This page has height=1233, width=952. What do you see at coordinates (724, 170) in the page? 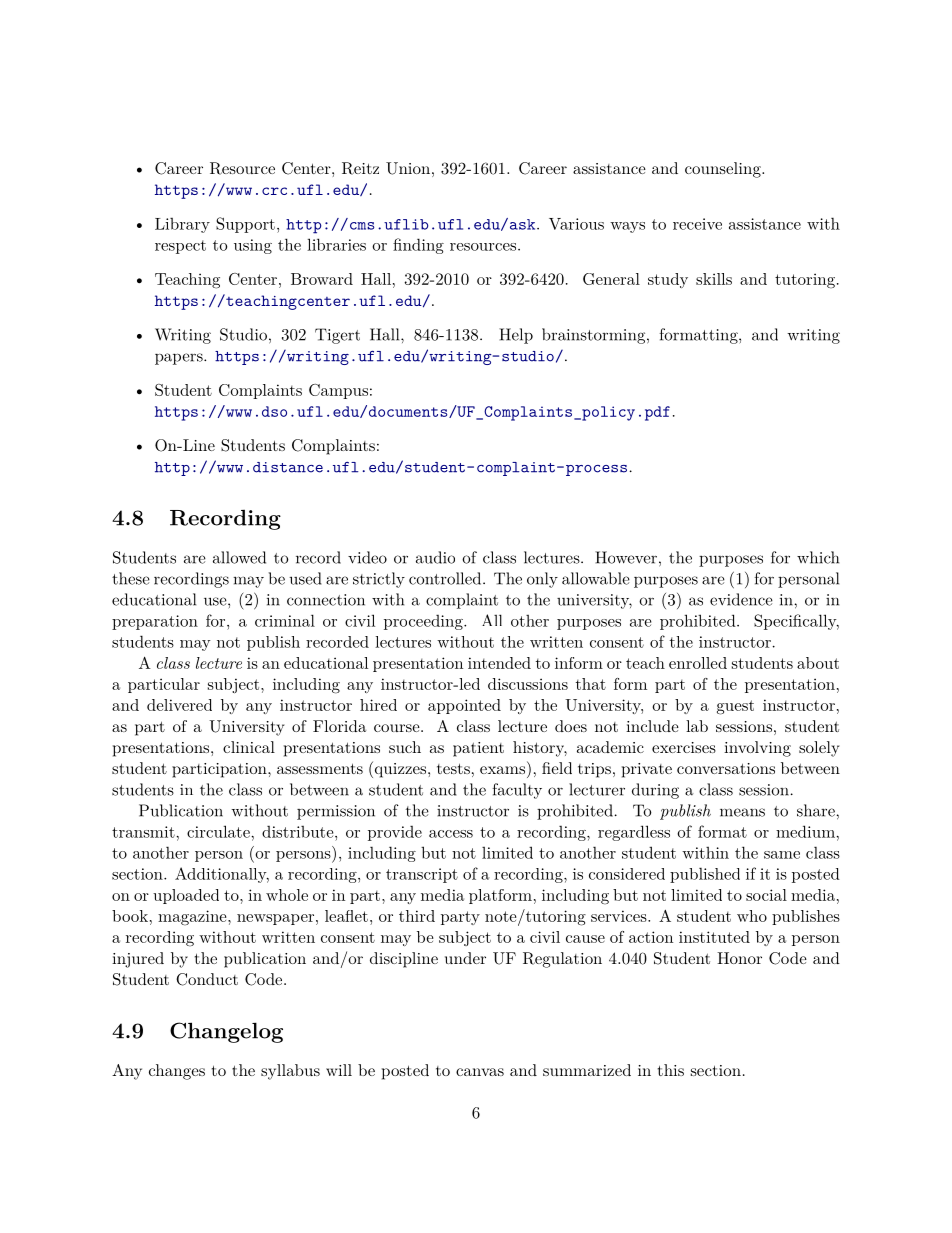
I see `counseling` at bounding box center [724, 170].
